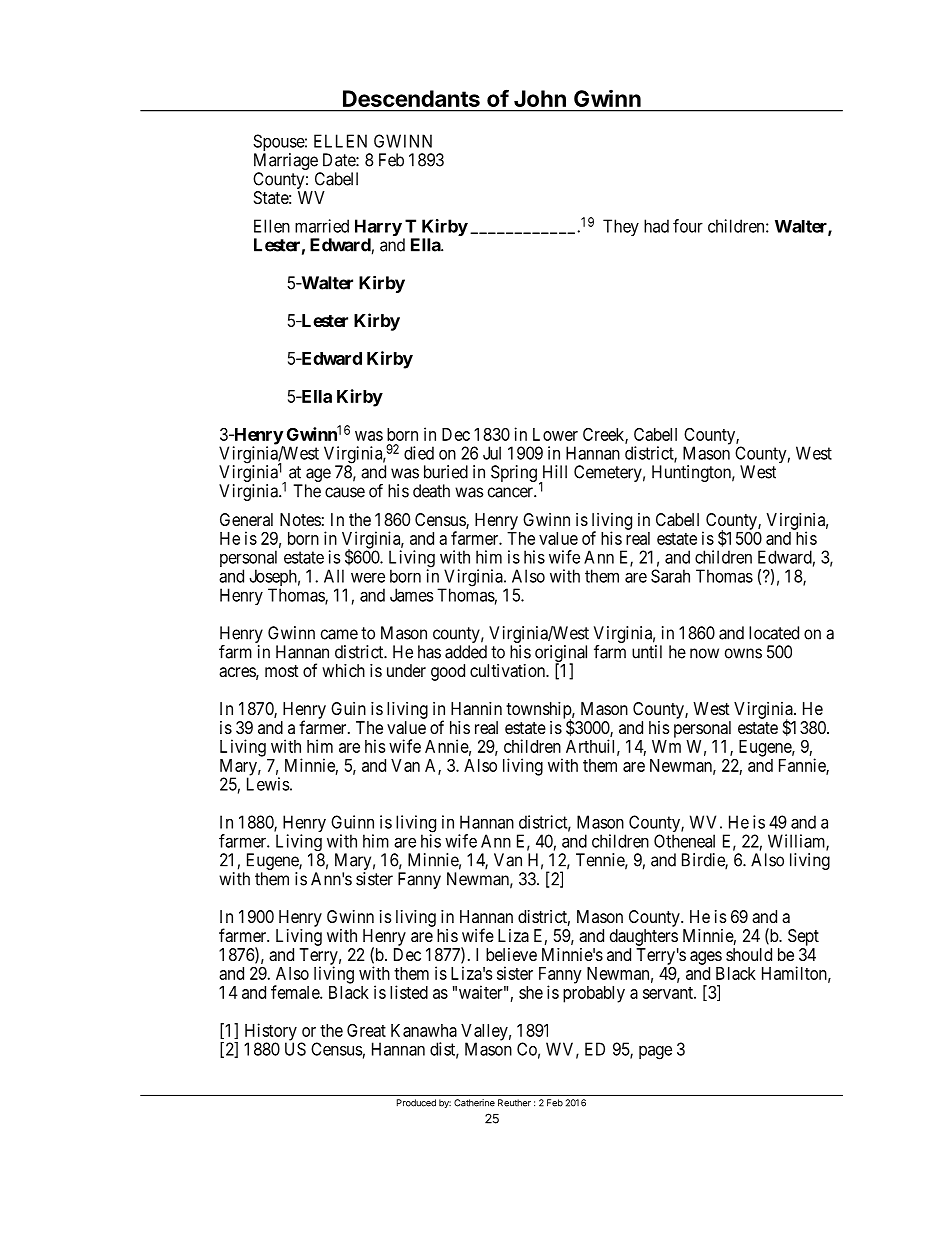  I want to click on Marriage, so click(287, 163).
